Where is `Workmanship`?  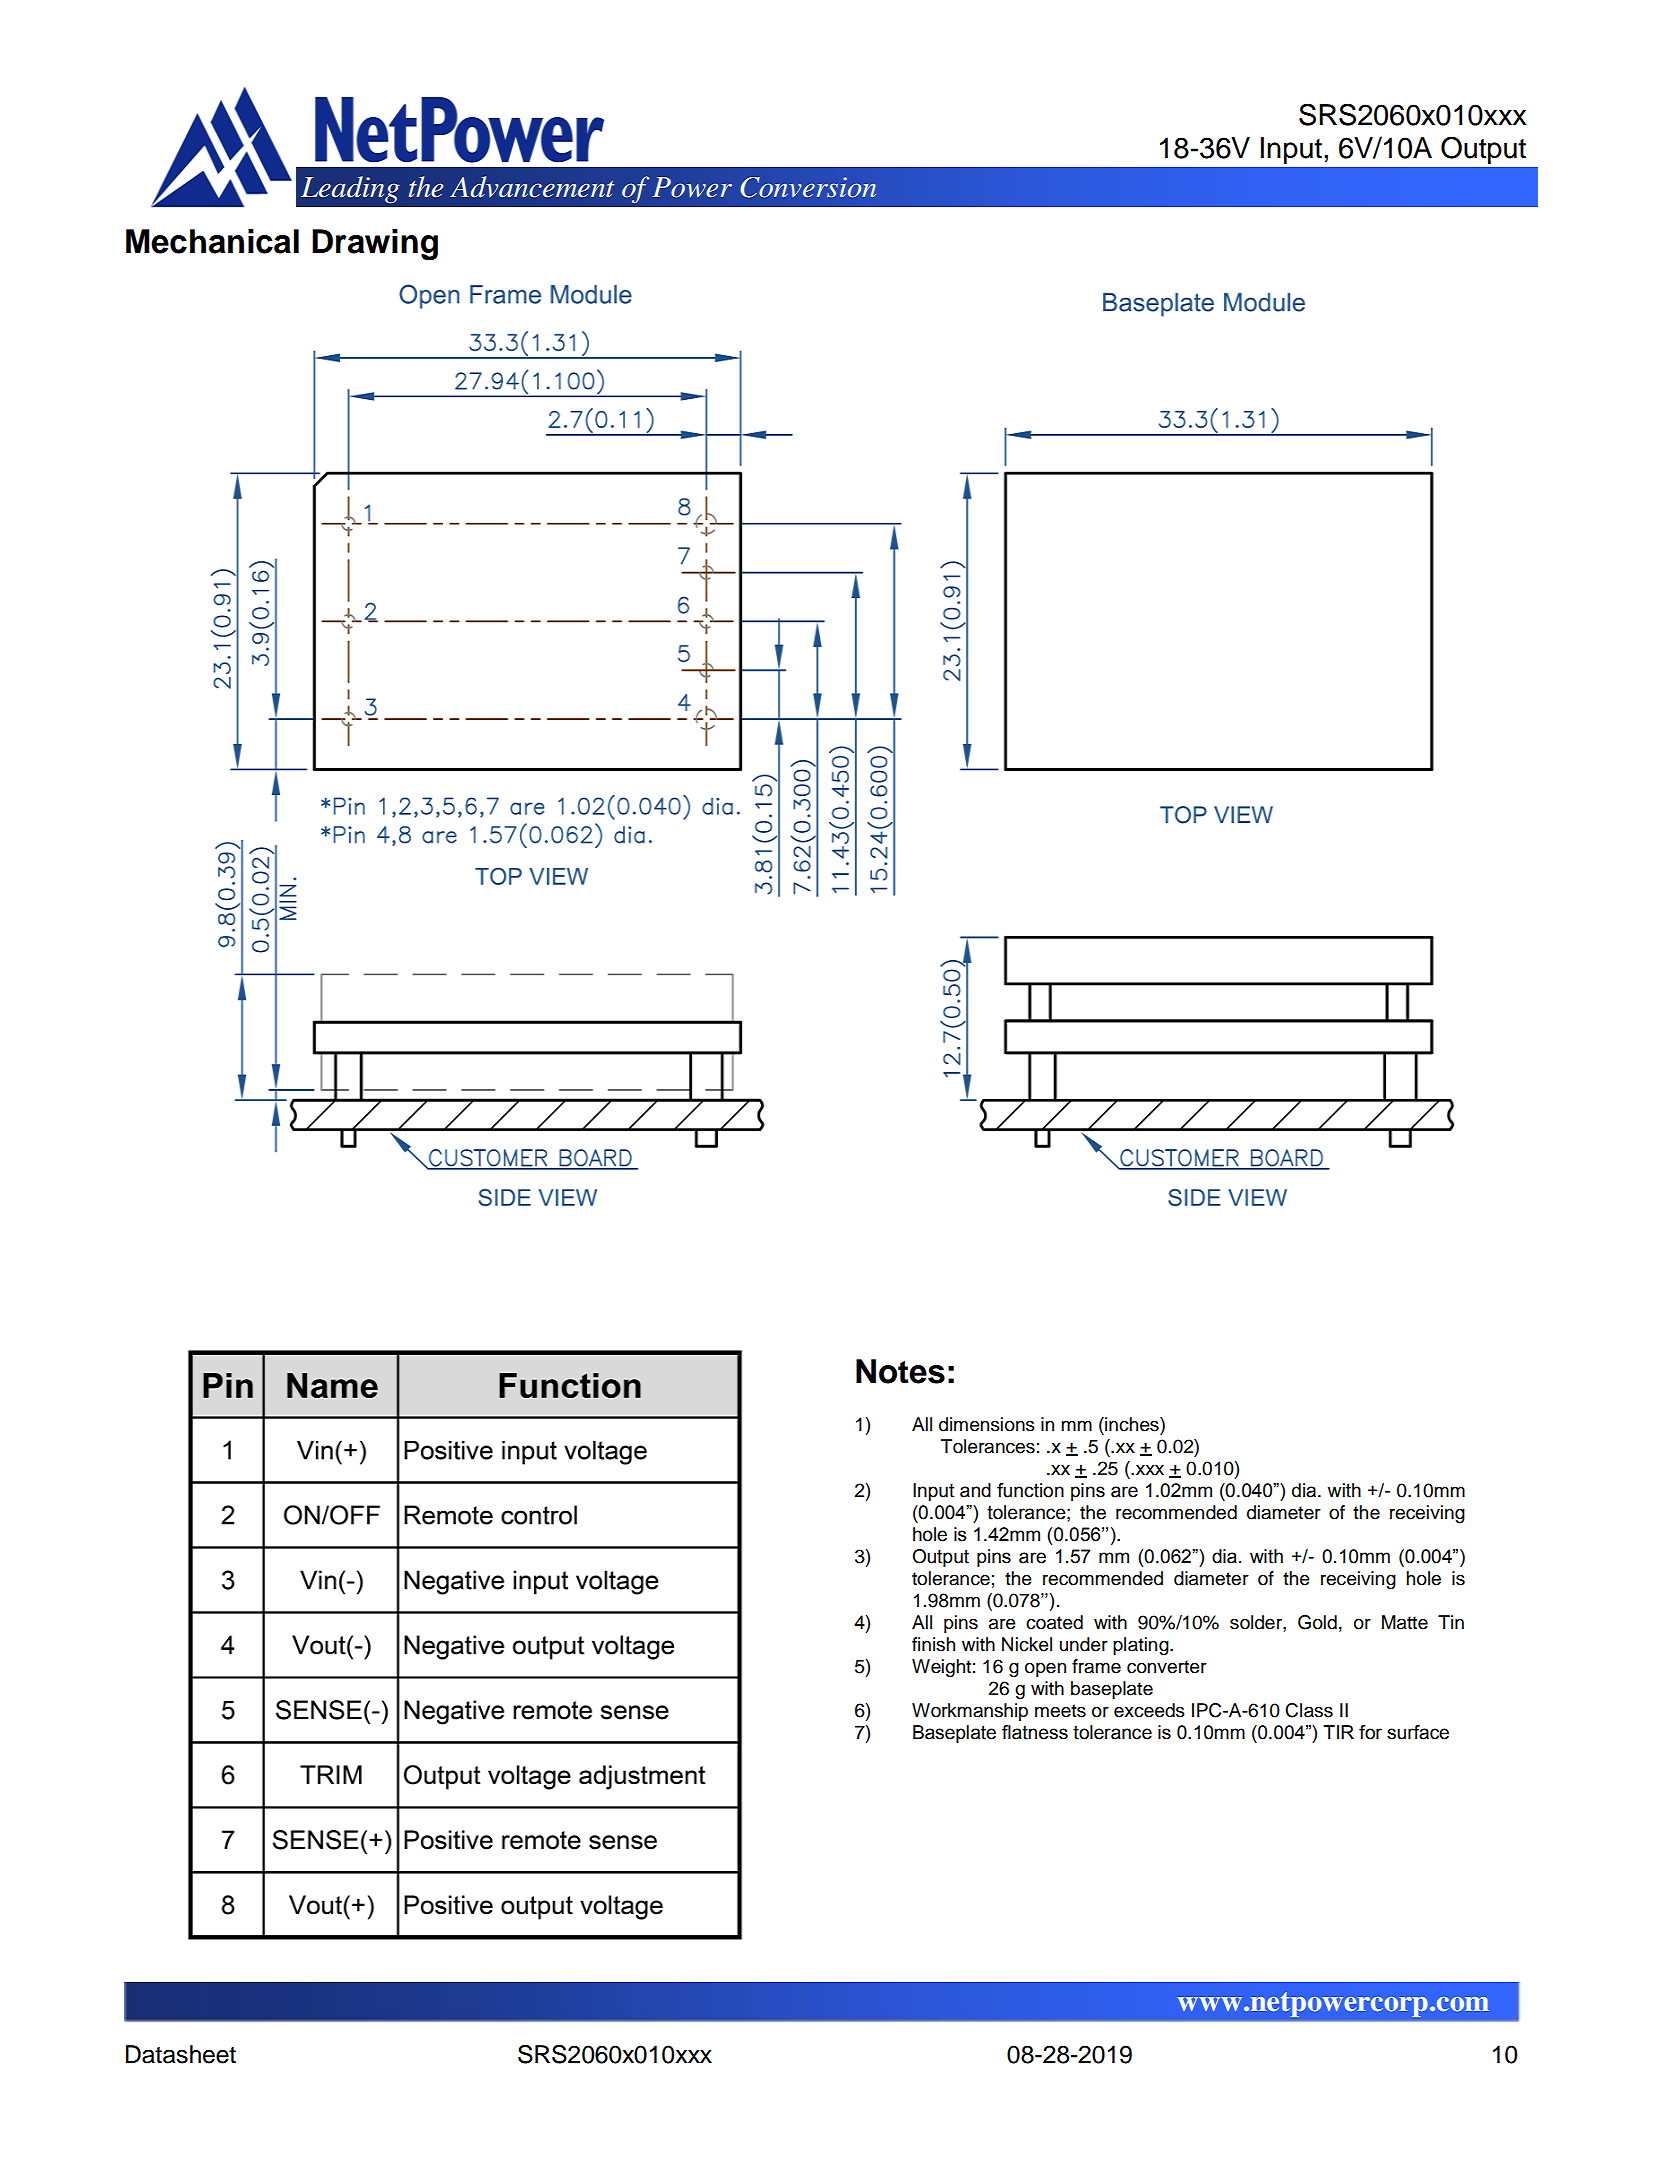 Workmanship is located at coordinates (970, 1712).
